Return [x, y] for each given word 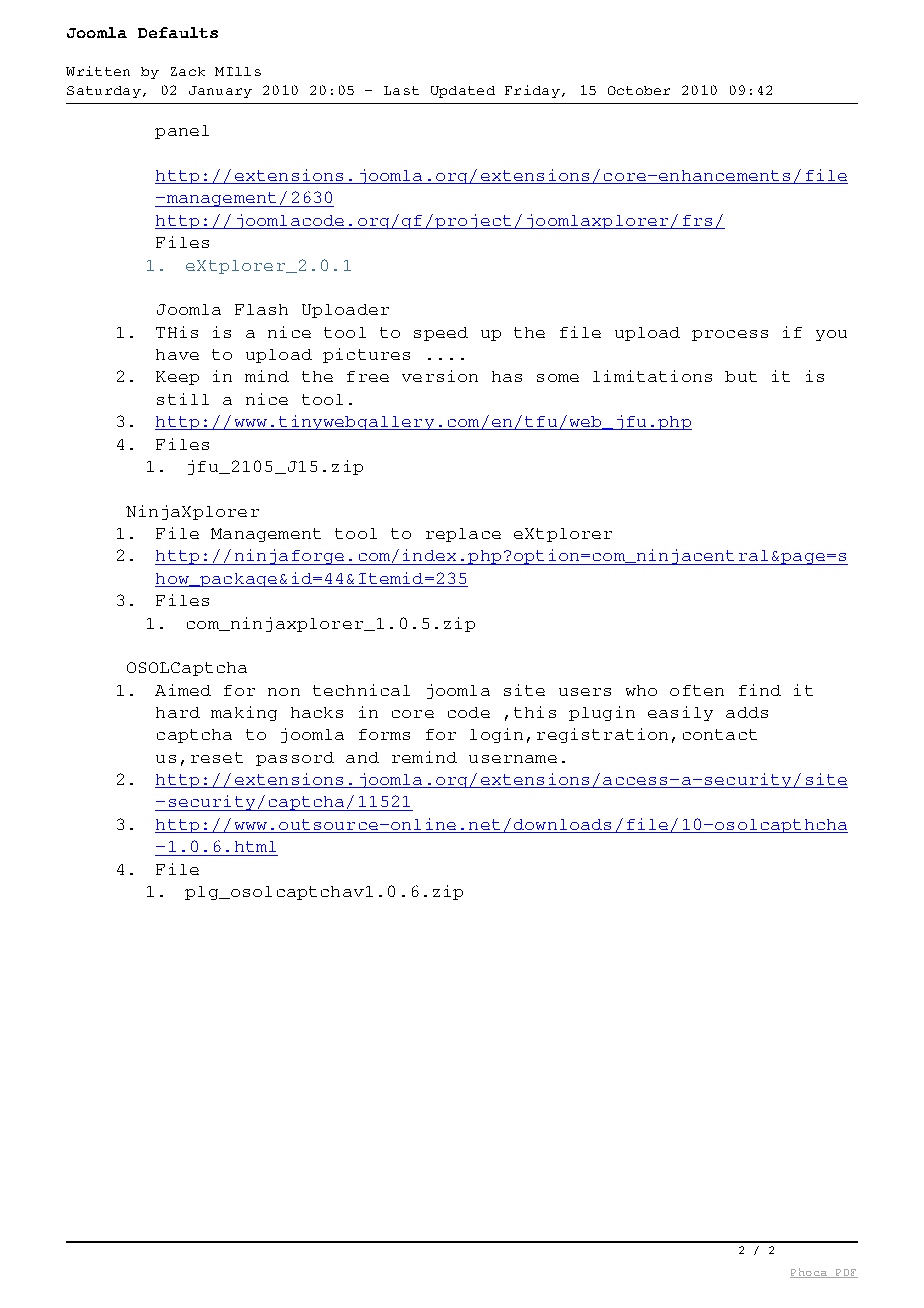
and [362, 757]
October [639, 90]
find [760, 690]
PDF [845, 1273]
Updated [463, 92]
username [513, 759]
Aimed [183, 690]
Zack [188, 71]
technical [361, 690]
